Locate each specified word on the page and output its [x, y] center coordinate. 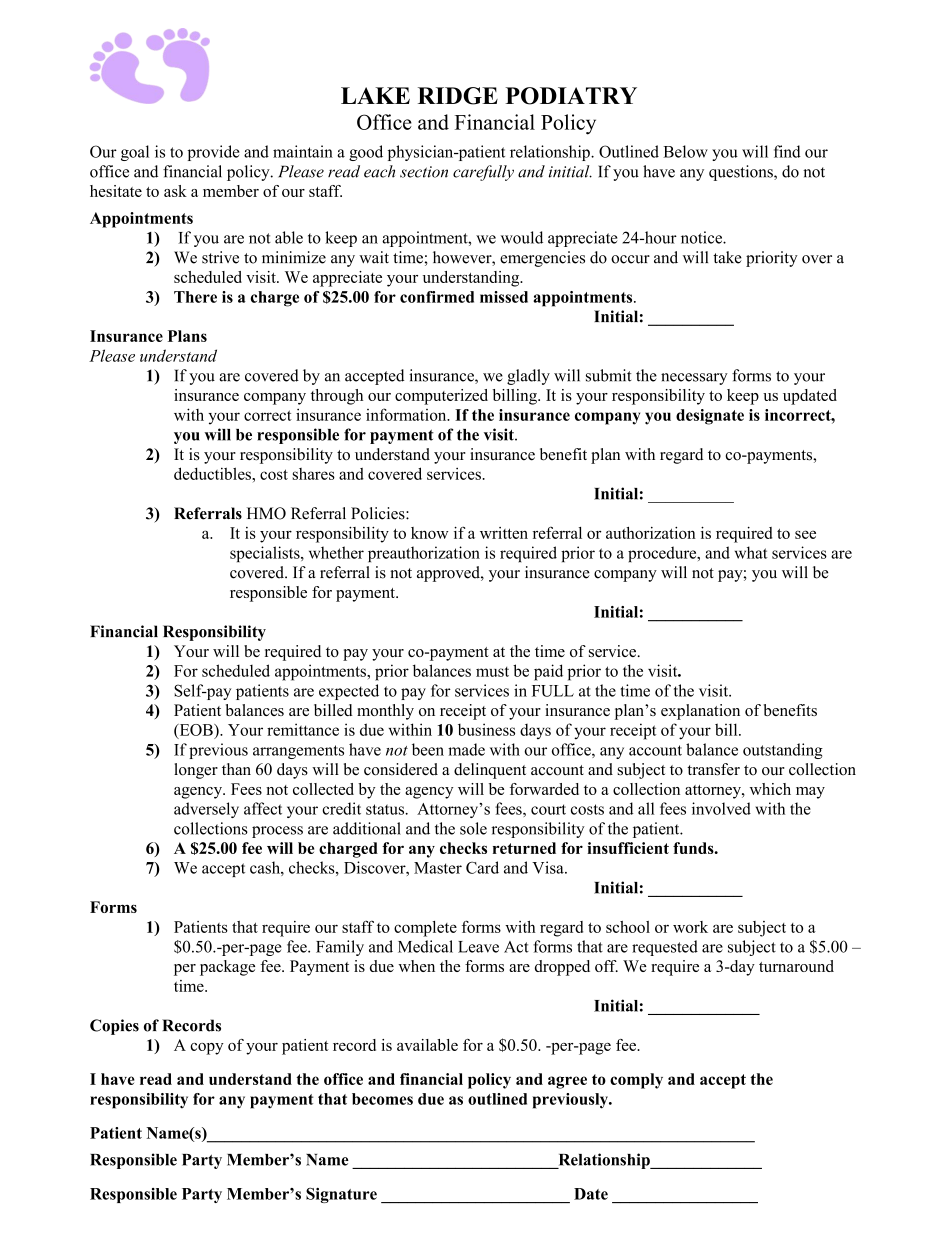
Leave [478, 947]
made [466, 749]
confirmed [437, 297]
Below [685, 151]
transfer [713, 769]
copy [207, 1049]
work [690, 927]
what [751, 552]
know [430, 533]
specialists [266, 554]
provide [213, 153]
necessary [694, 379]
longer [196, 771]
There [195, 297]
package [227, 968]
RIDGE [458, 96]
